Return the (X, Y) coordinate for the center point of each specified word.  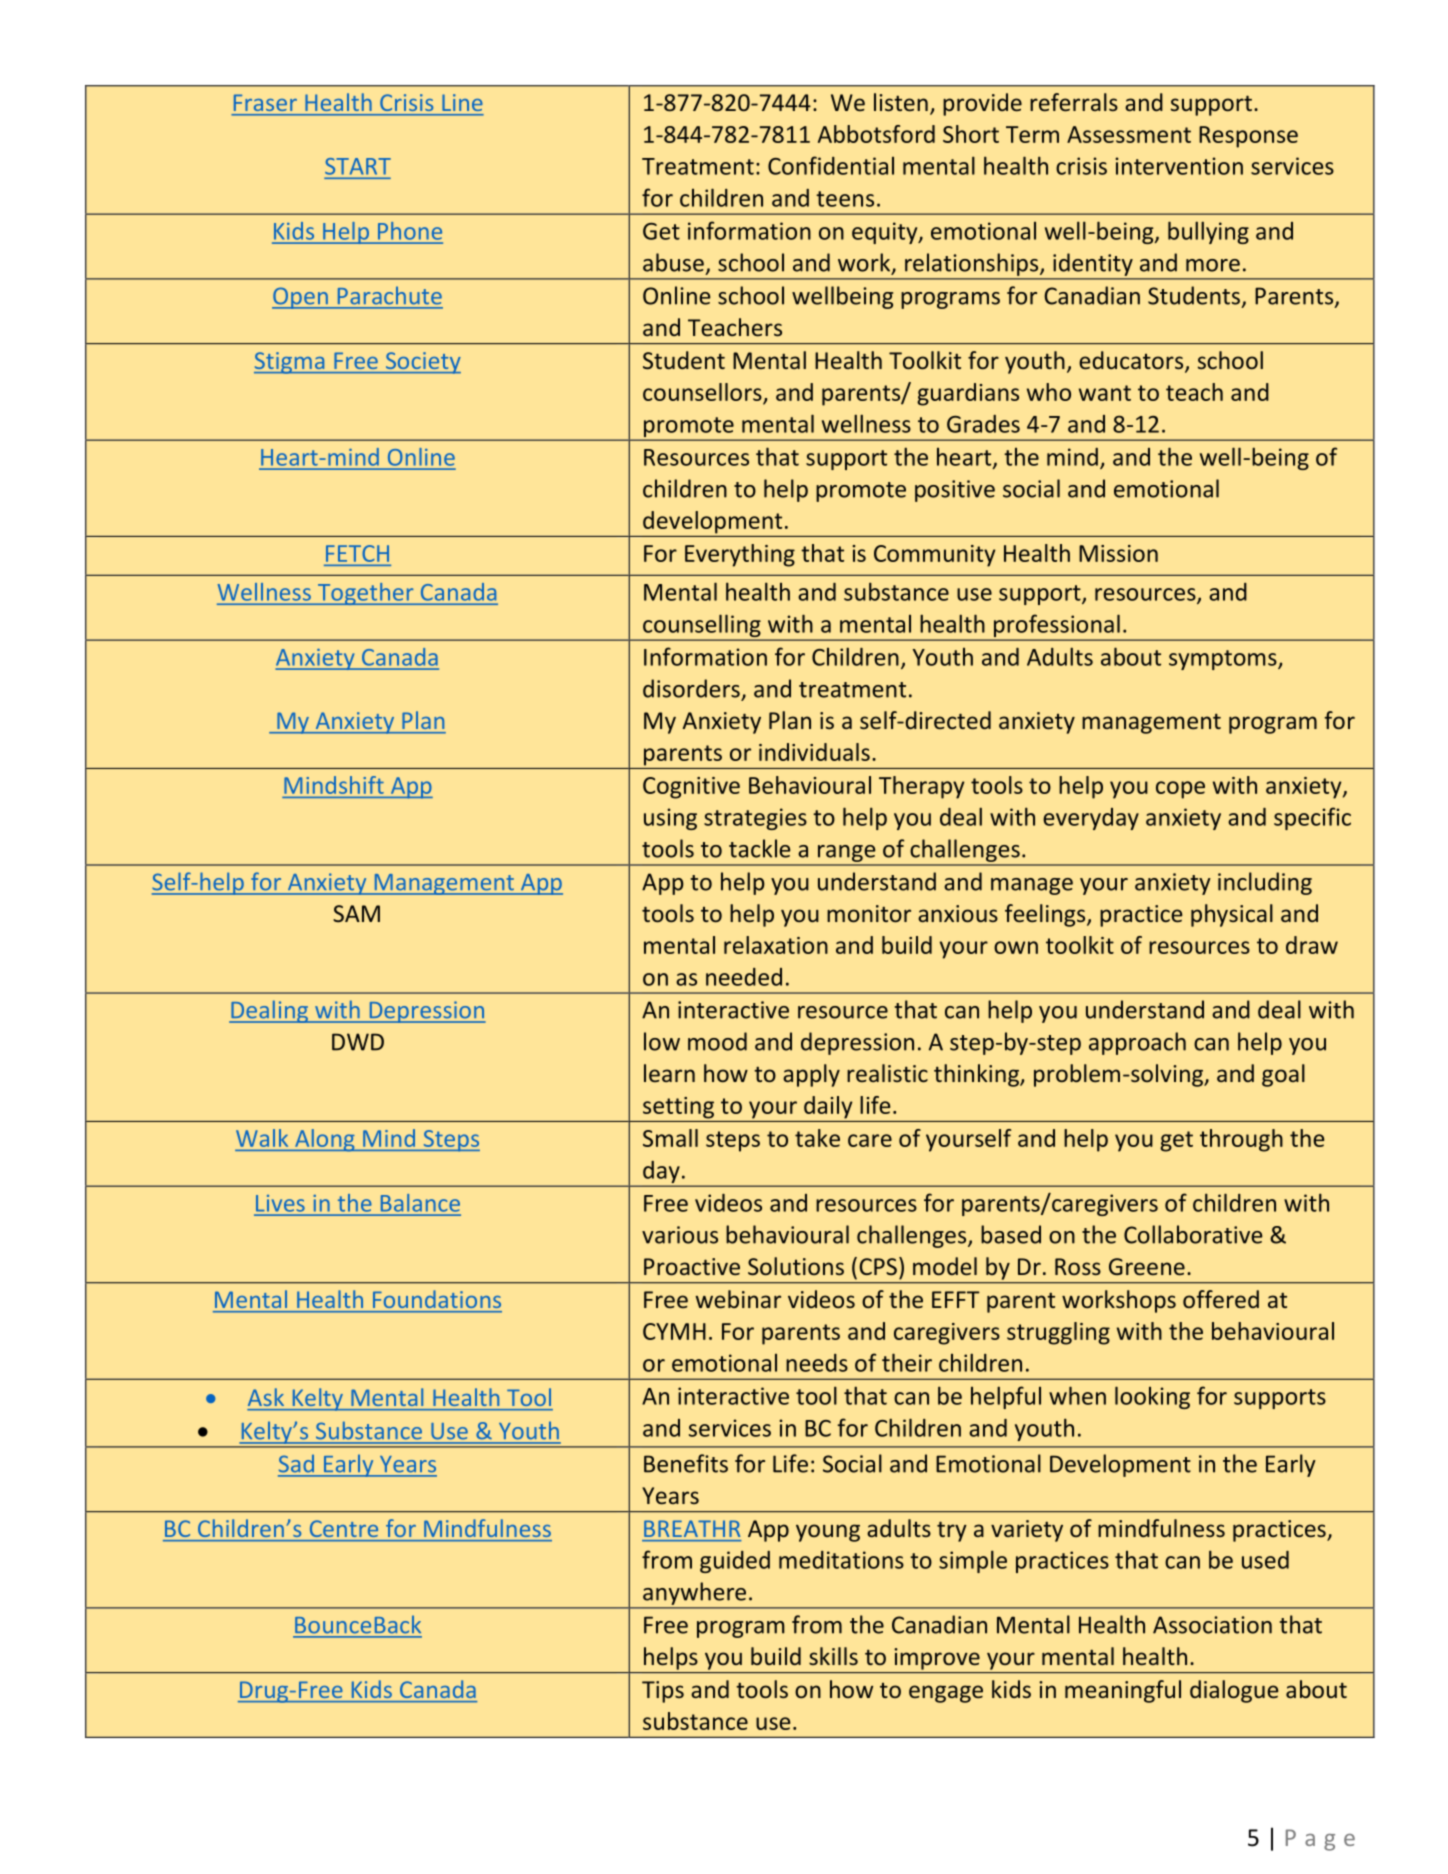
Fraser (265, 103)
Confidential (831, 165)
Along (325, 1140)
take (817, 1138)
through (1241, 1140)
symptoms (1224, 660)
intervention (1179, 166)
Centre (344, 1529)
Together (365, 594)
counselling (702, 627)
